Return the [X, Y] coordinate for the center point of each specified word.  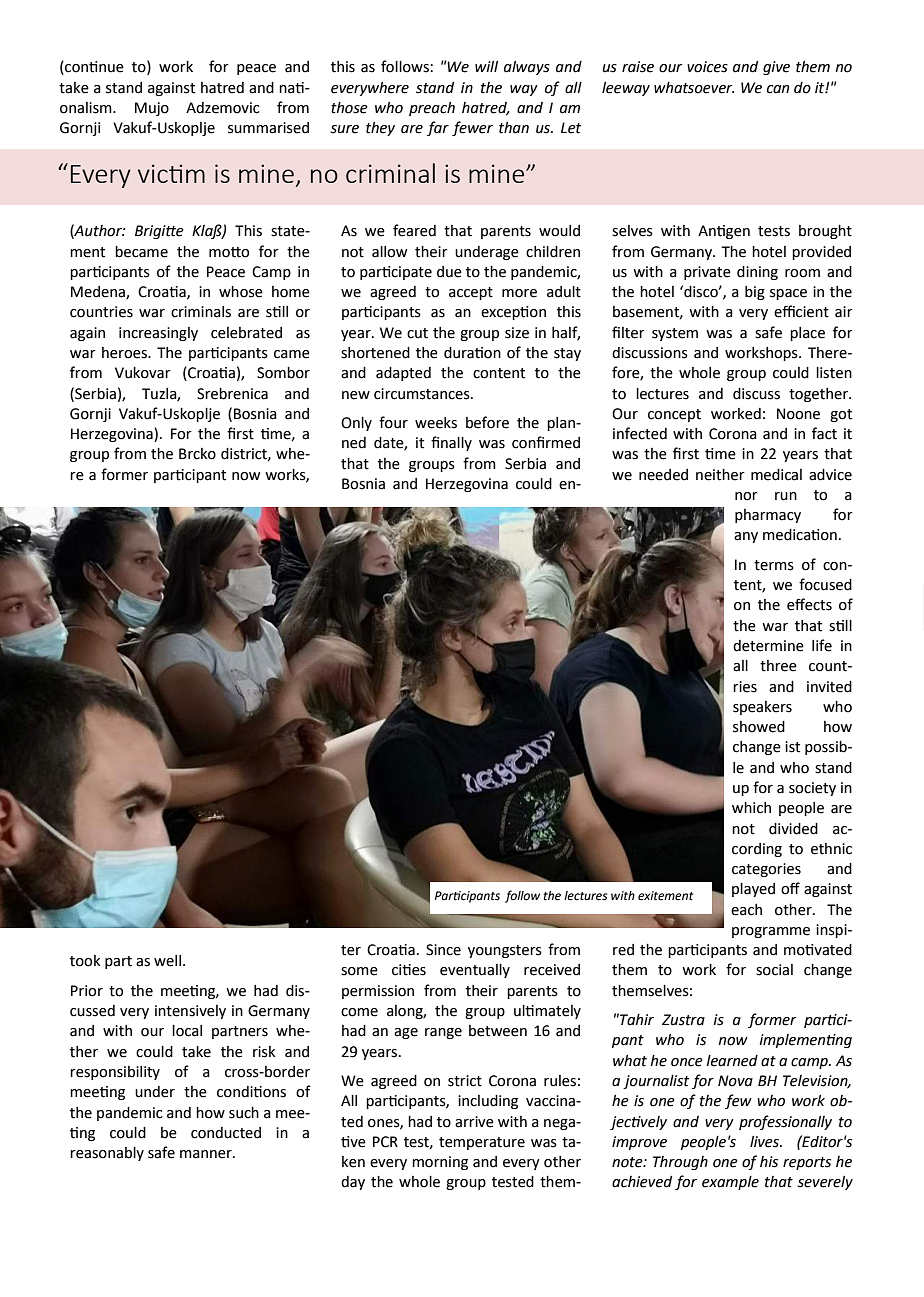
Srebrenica [232, 394]
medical [776, 475]
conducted [226, 1133]
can [778, 89]
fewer [472, 128]
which [751, 808]
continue [93, 68]
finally [451, 443]
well [167, 961]
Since [443, 950]
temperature [482, 1143]
